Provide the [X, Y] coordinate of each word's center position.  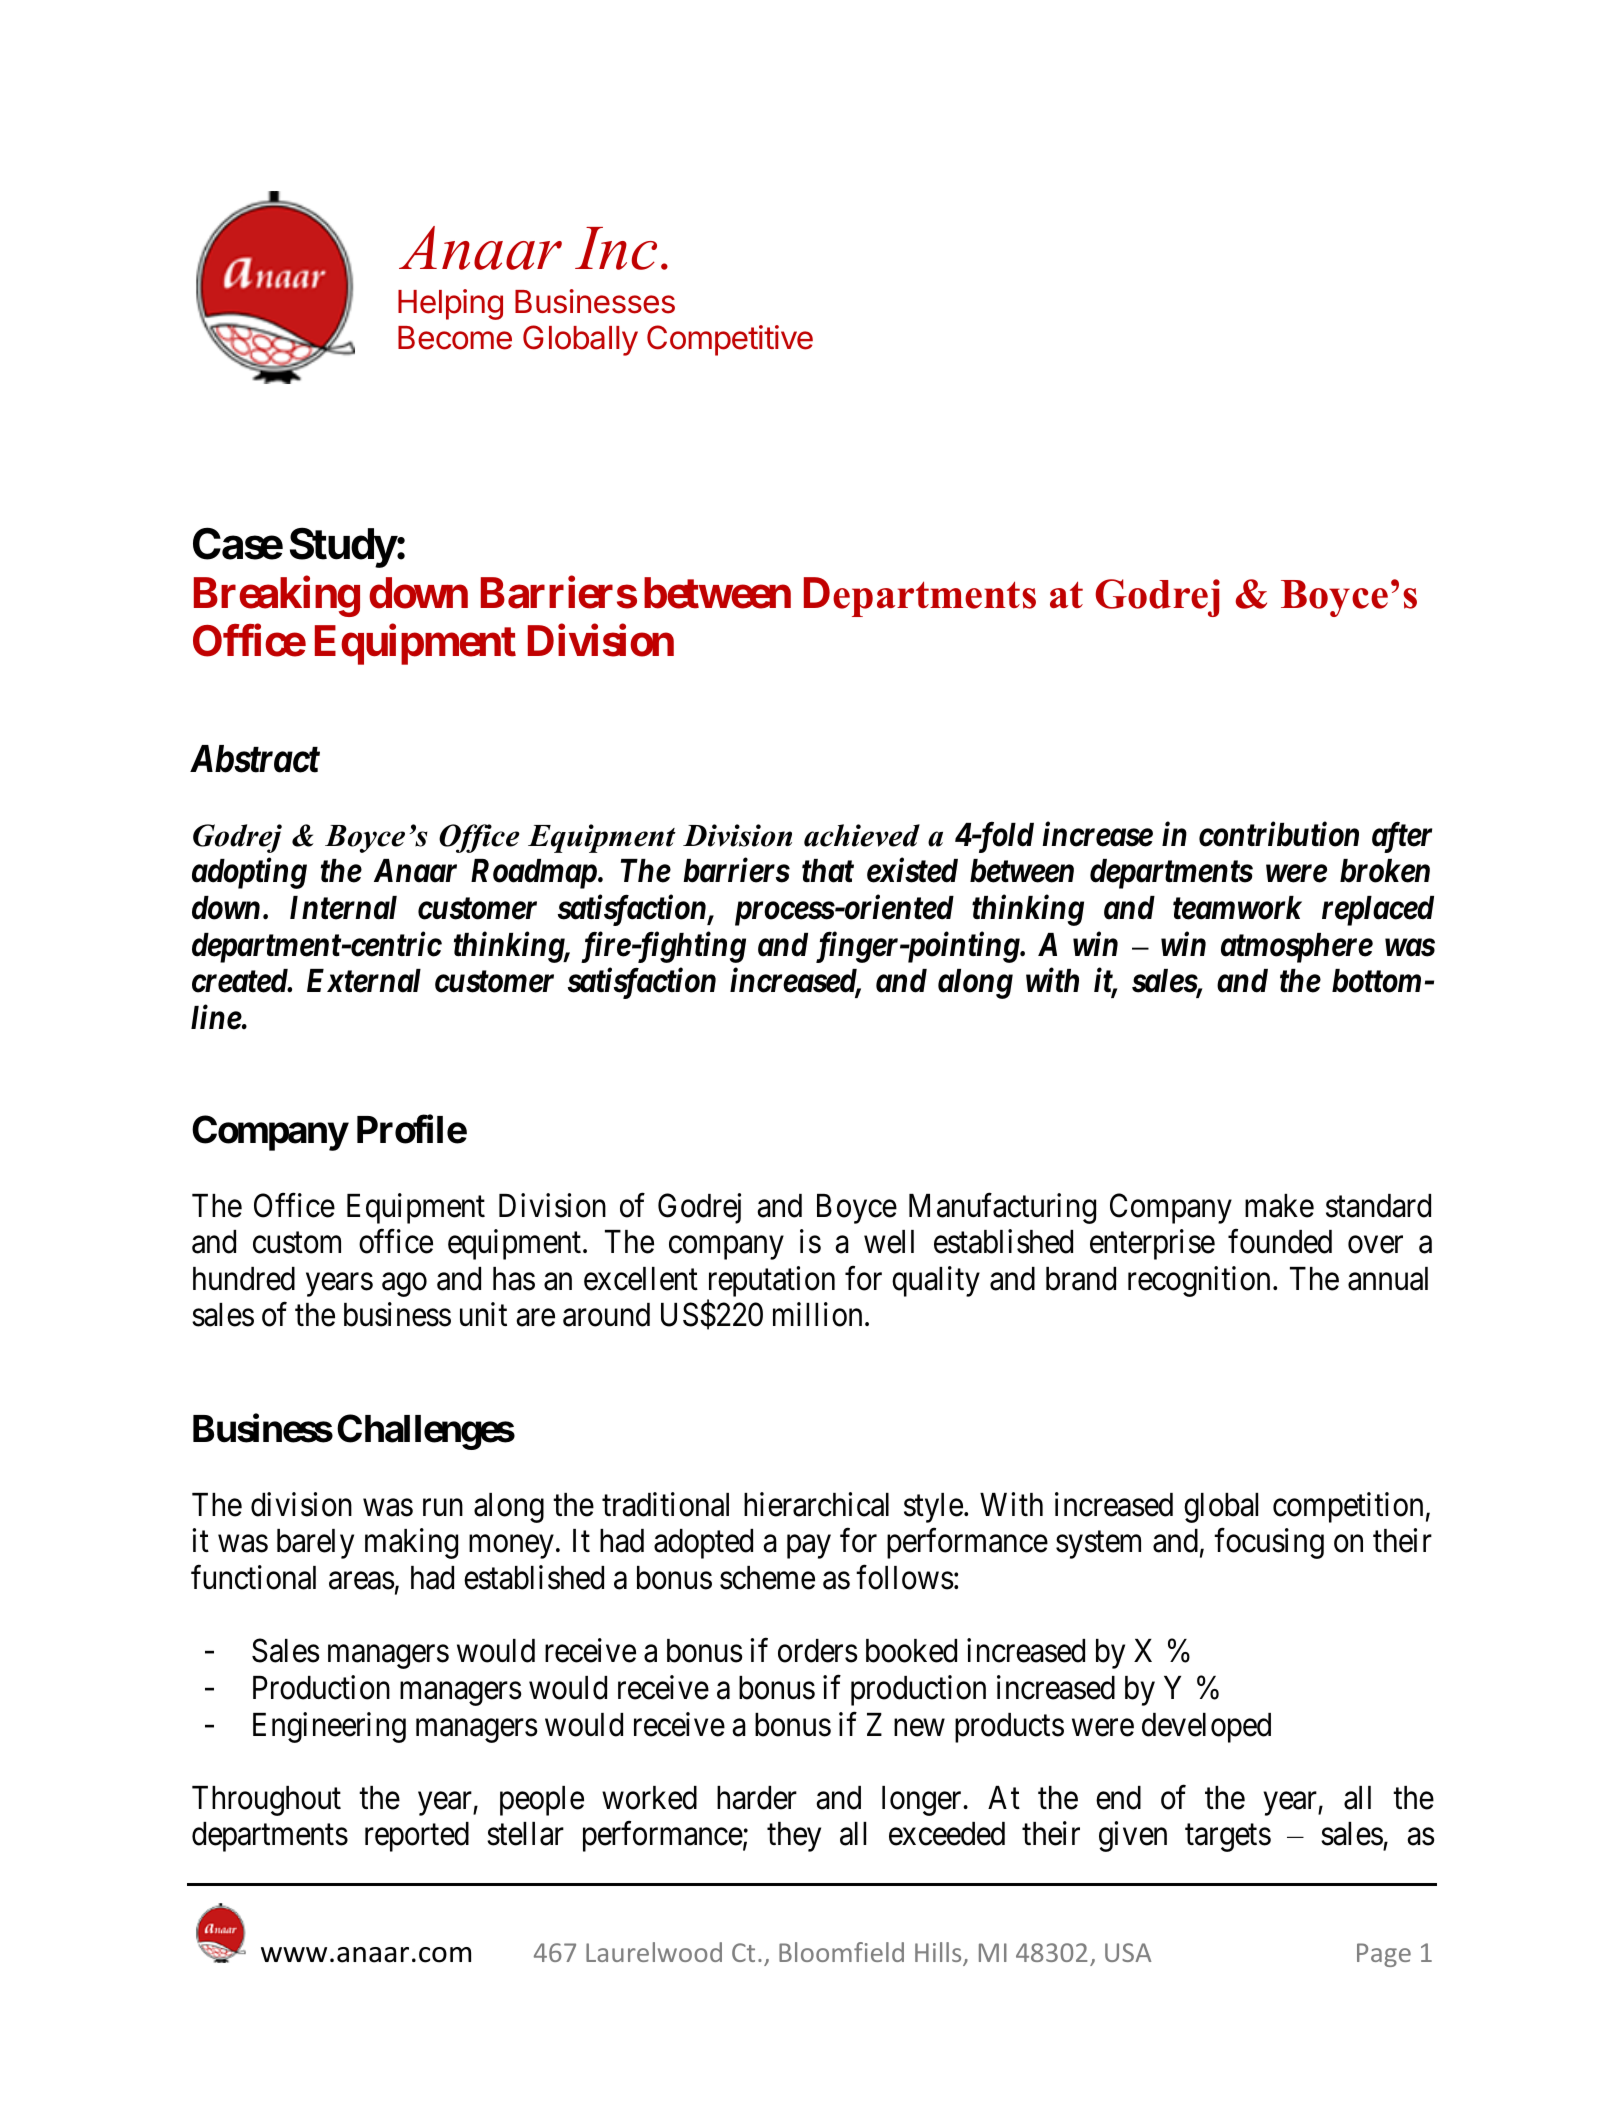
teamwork [1237, 908]
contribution [1279, 834]
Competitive [730, 340]
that [828, 871]
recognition [1199, 1281]
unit [483, 1314]
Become [455, 338]
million [817, 1314]
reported [417, 1837]
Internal [343, 908]
